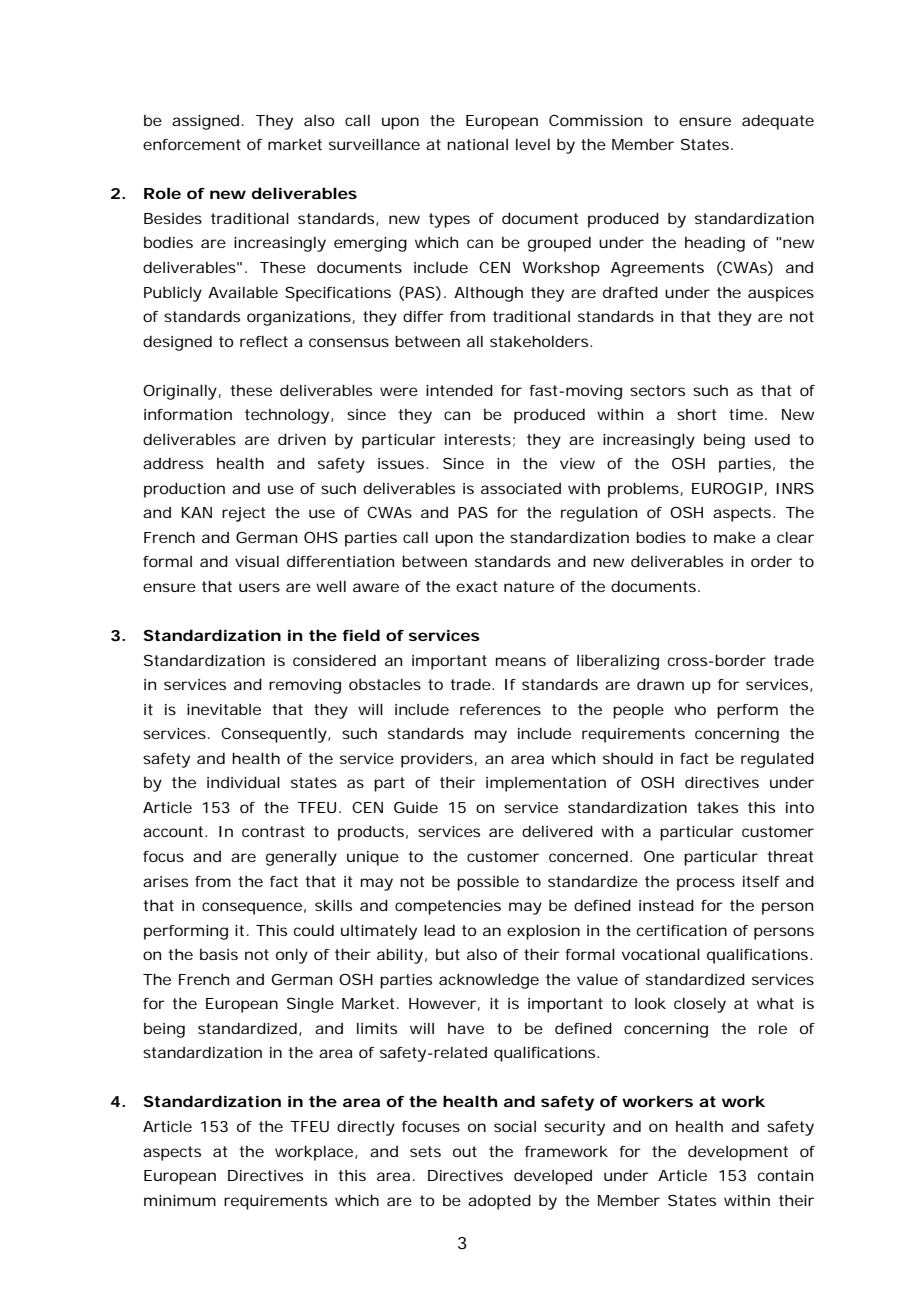 This screenshot has width=924, height=1308. What do you see at coordinates (488, 883) in the screenshot?
I see `possible` at bounding box center [488, 883].
